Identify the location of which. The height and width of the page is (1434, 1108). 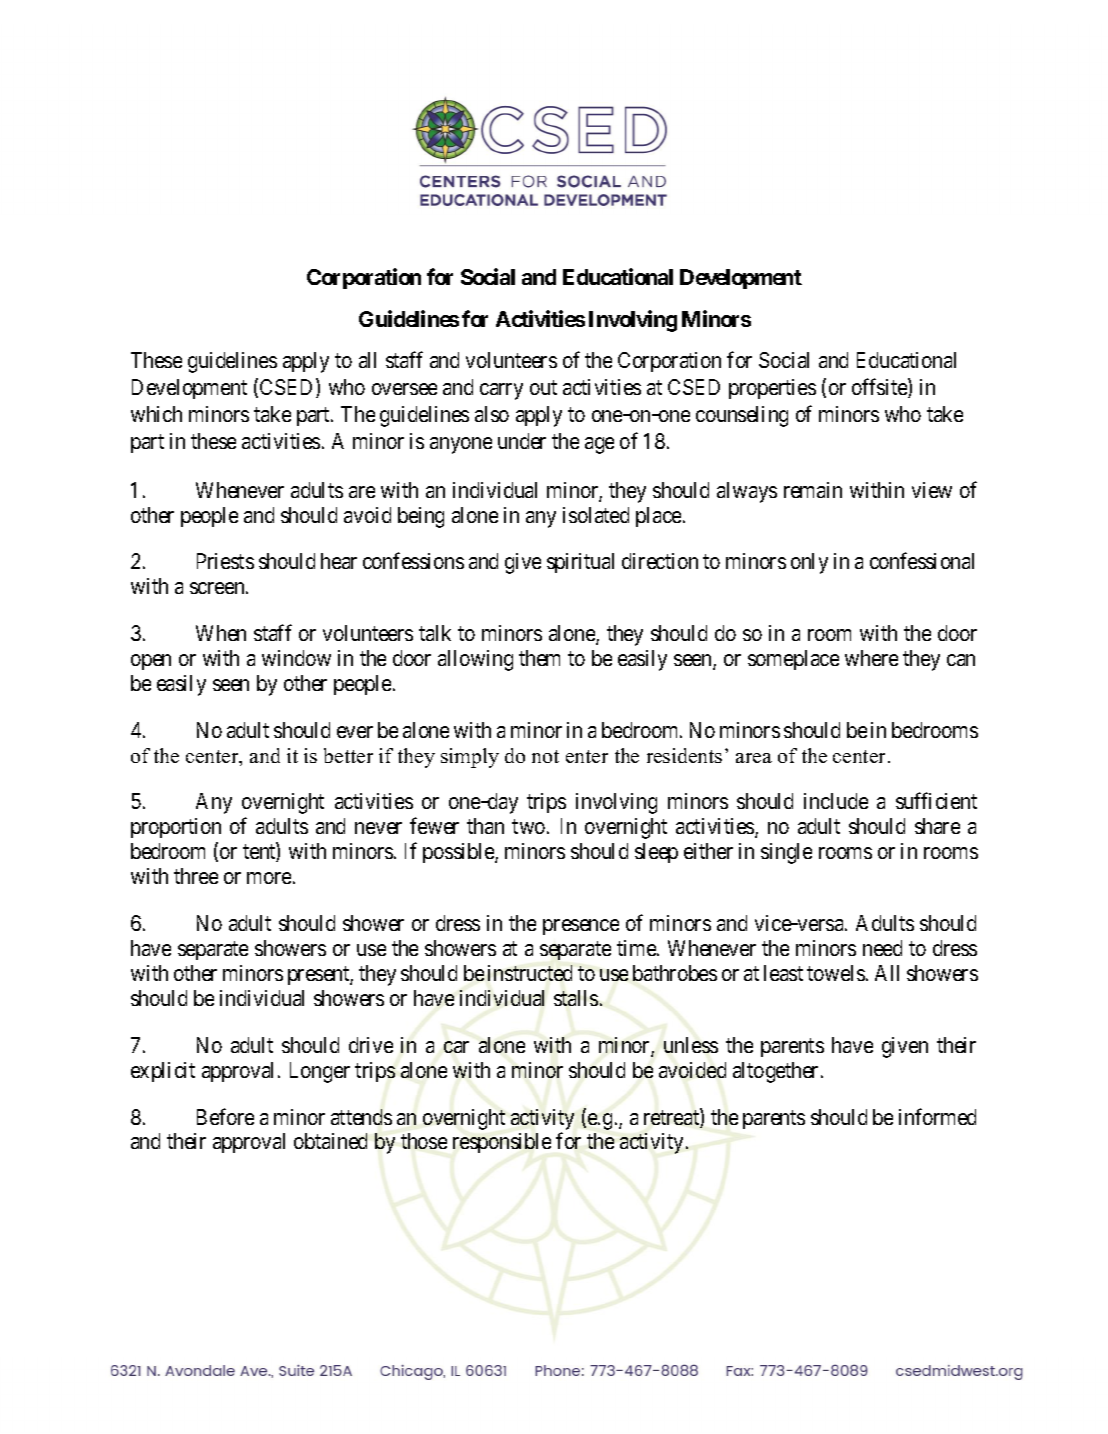
(156, 414).
